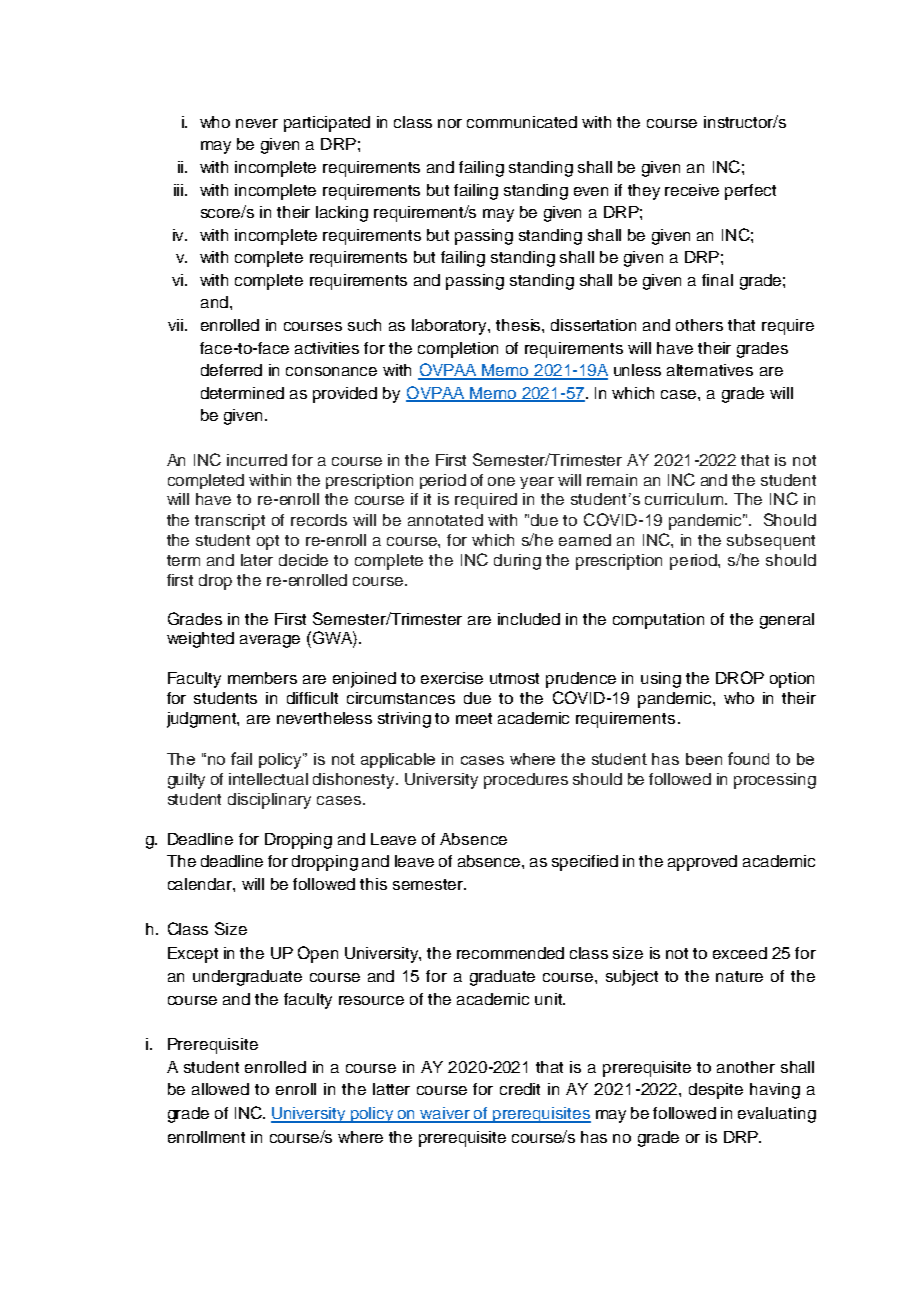 This screenshot has height=1308, width=924. What do you see at coordinates (257, 460) in the screenshot?
I see `incurred` at bounding box center [257, 460].
